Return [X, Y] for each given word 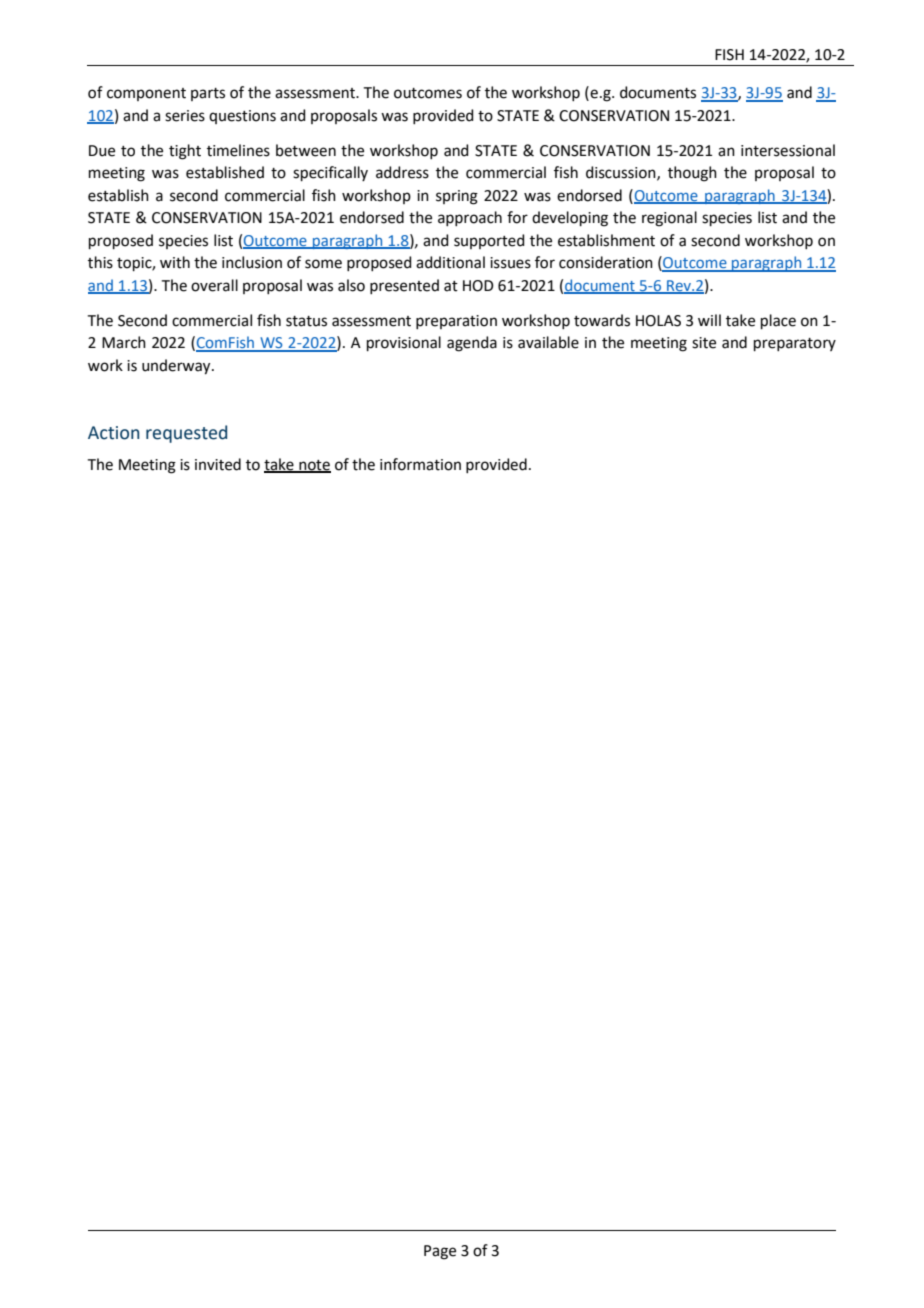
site [704, 343]
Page [440, 1252]
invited [218, 464]
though [692, 174]
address [402, 172]
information [420, 464]
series [185, 116]
